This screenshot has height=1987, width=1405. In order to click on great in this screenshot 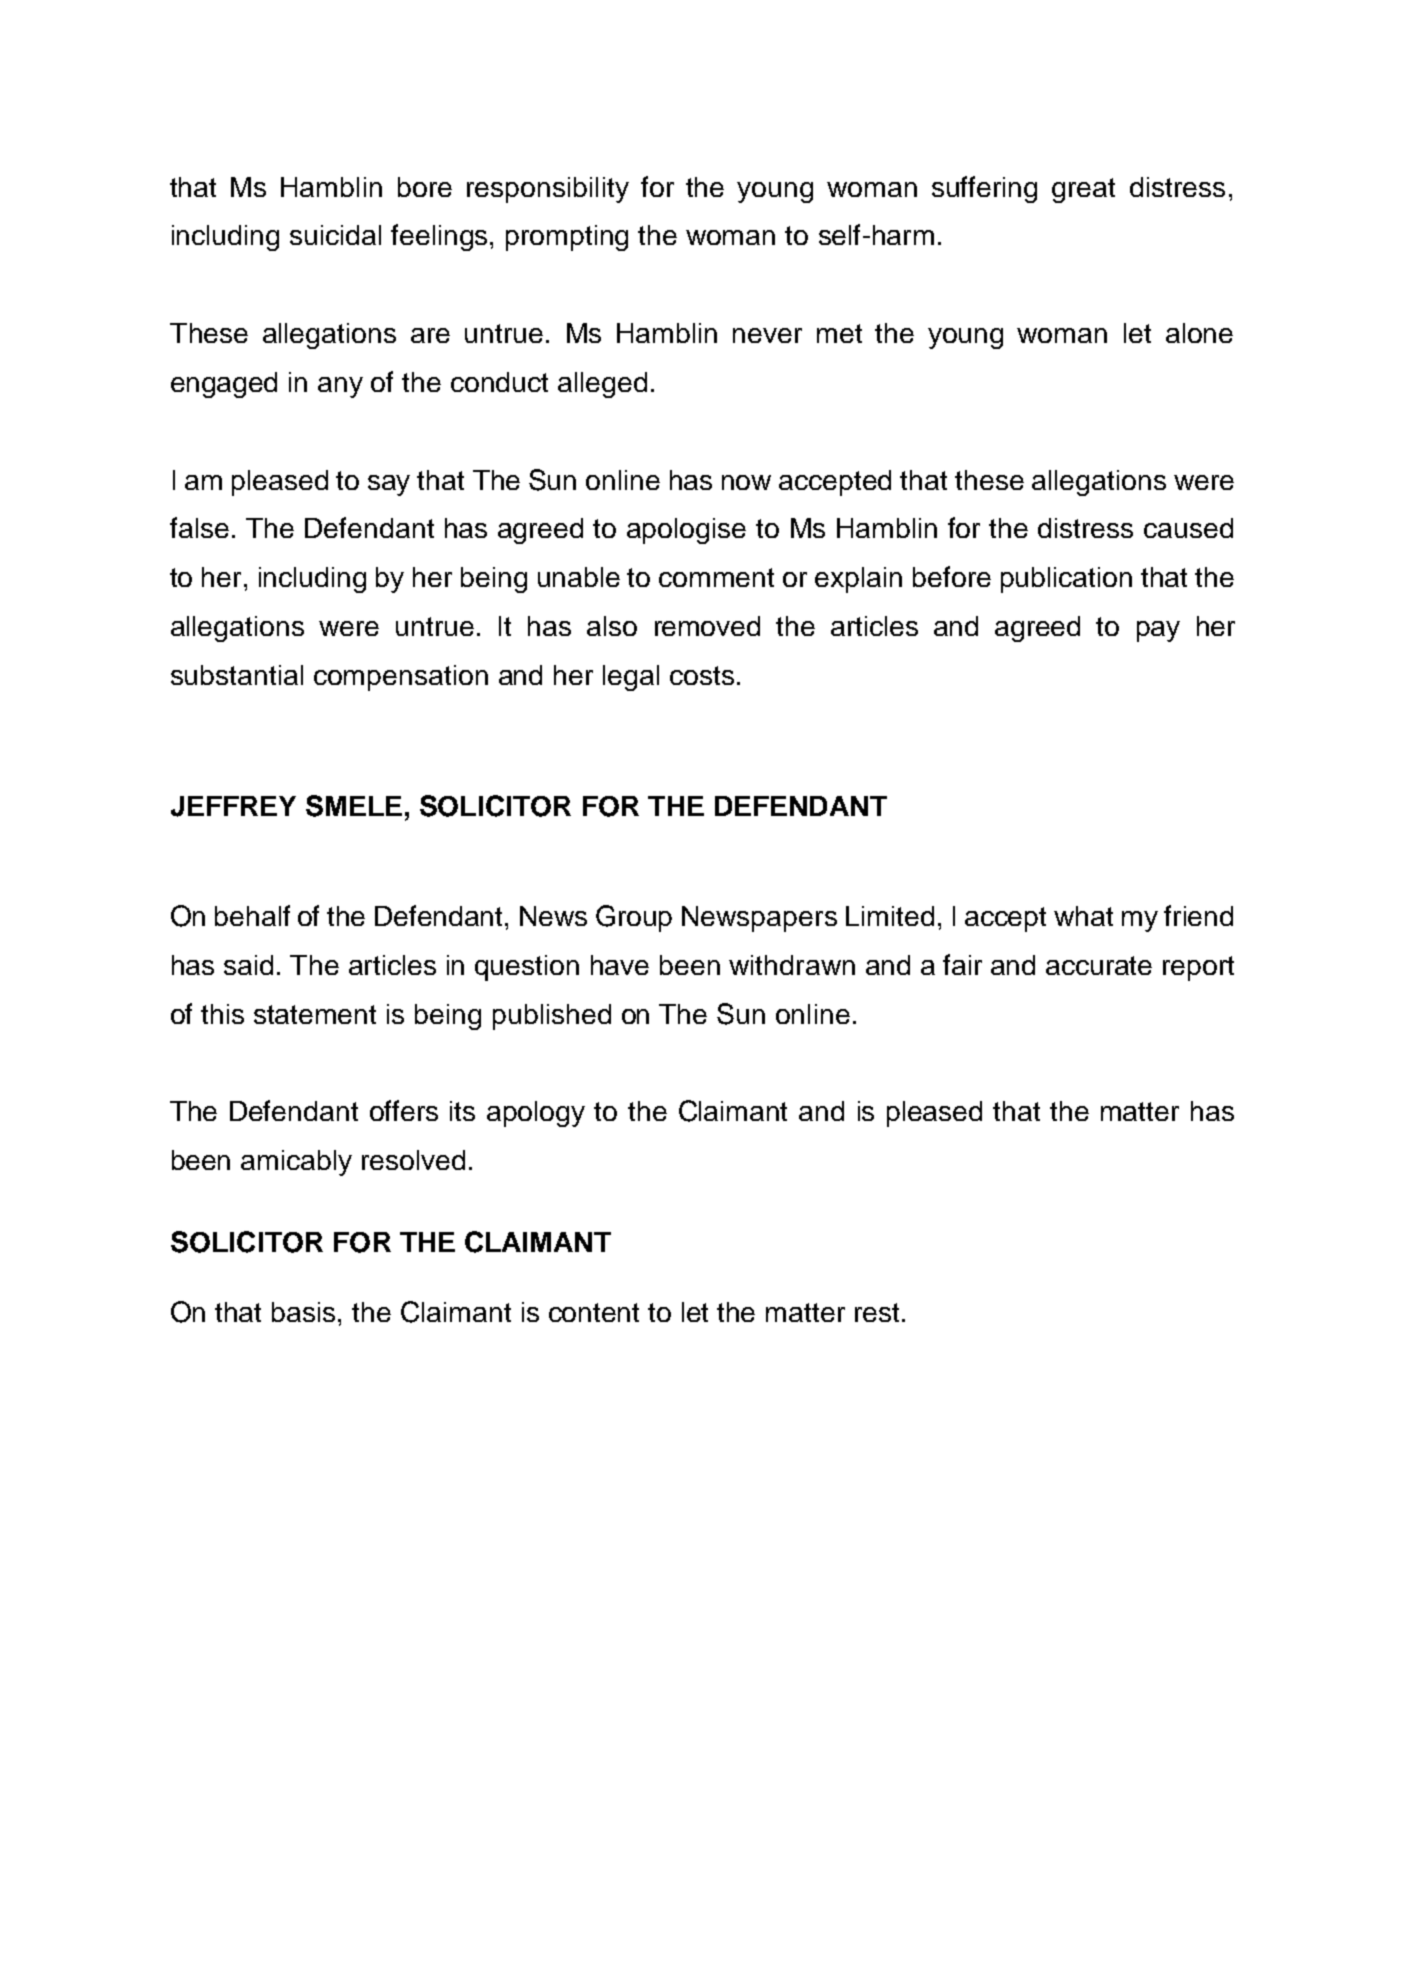, I will do `click(1083, 190)`.
